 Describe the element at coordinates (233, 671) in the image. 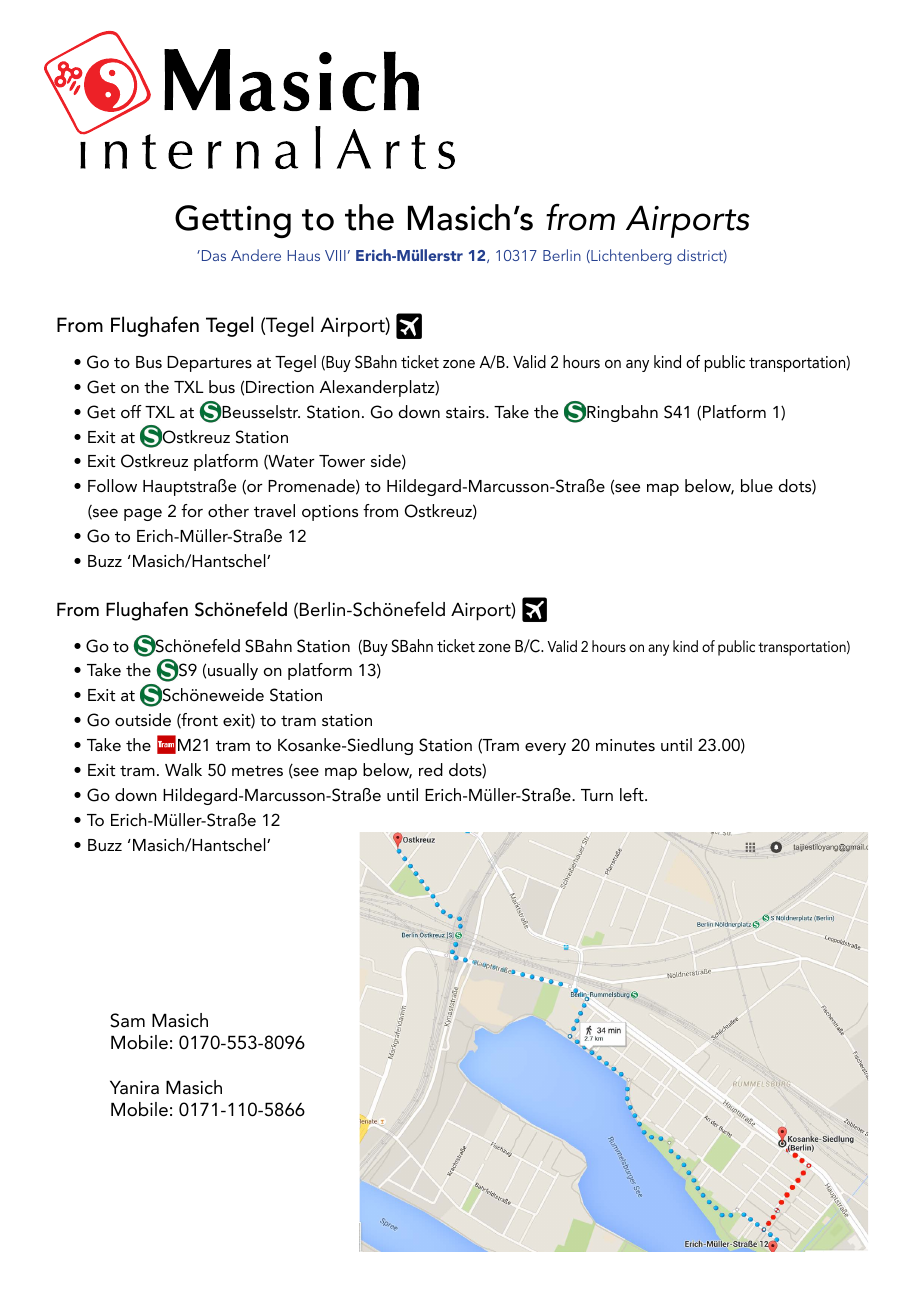

I see `usually` at that location.
